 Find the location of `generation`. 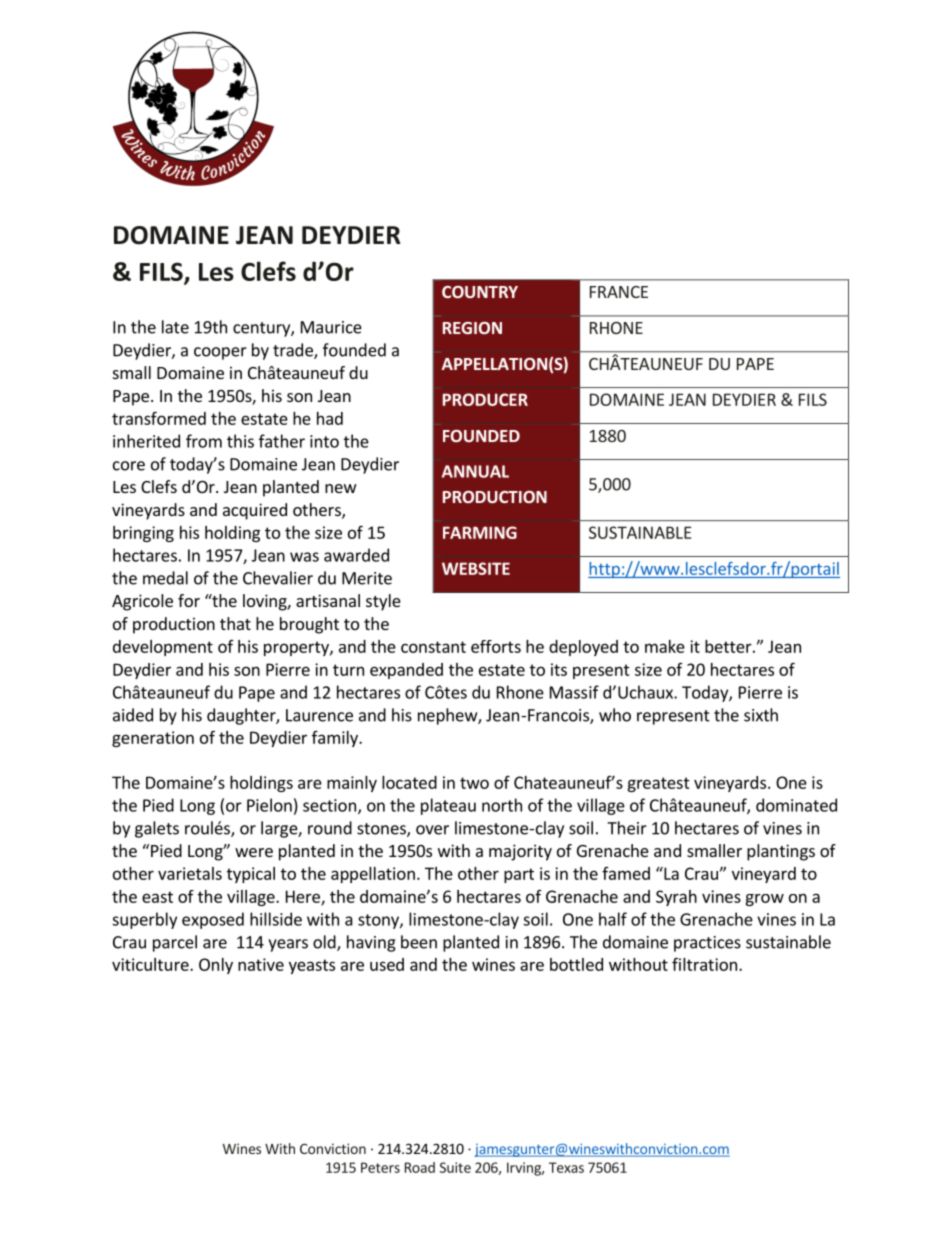

generation is located at coordinates (153, 739).
